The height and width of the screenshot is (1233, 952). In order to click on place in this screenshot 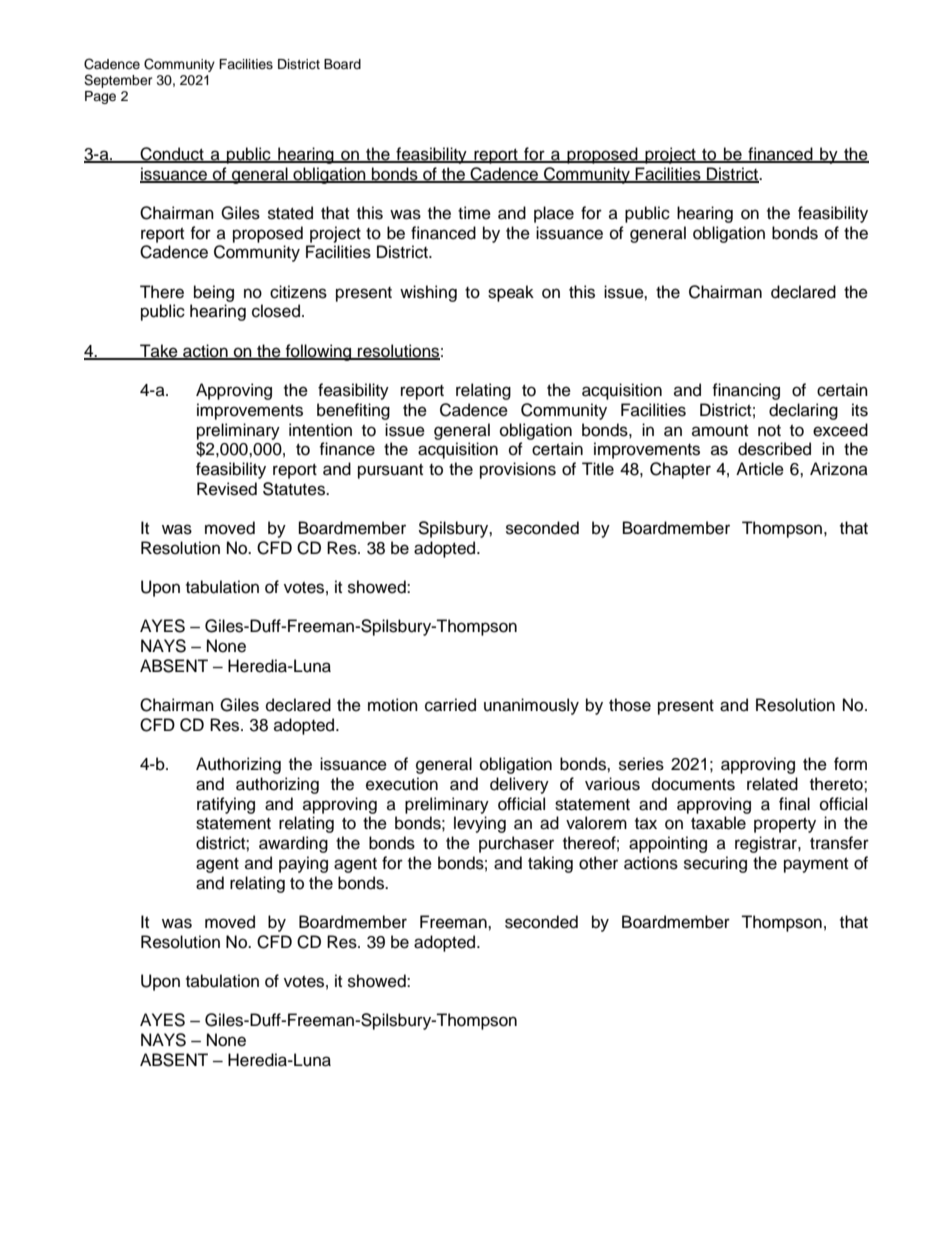, I will do `click(554, 214)`.
